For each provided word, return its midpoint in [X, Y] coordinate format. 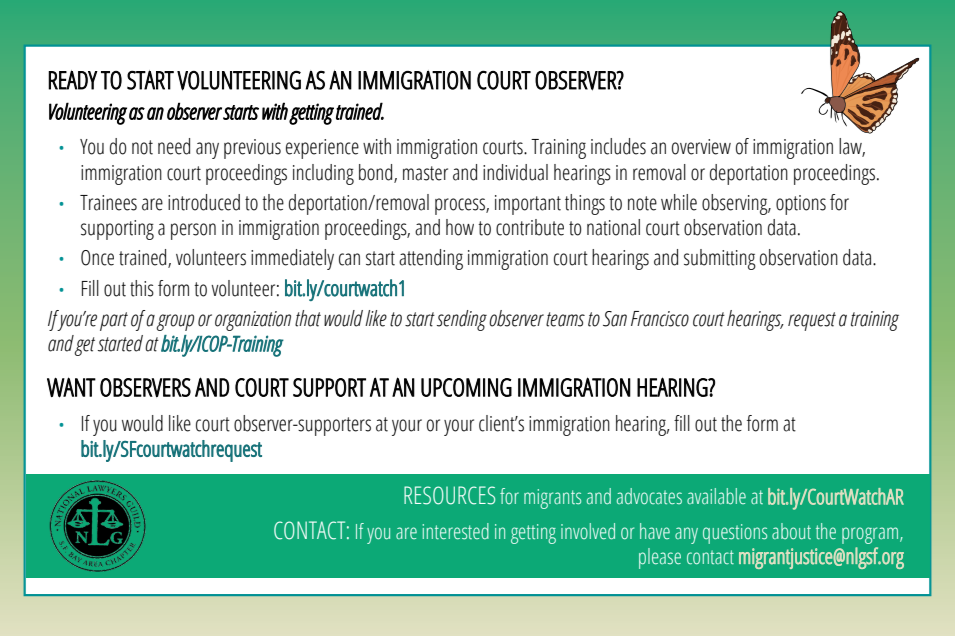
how [460, 227]
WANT [71, 387]
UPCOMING [466, 387]
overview [701, 147]
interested [456, 531]
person [193, 231]
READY [73, 80]
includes [618, 146]
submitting [720, 259]
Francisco [660, 319]
